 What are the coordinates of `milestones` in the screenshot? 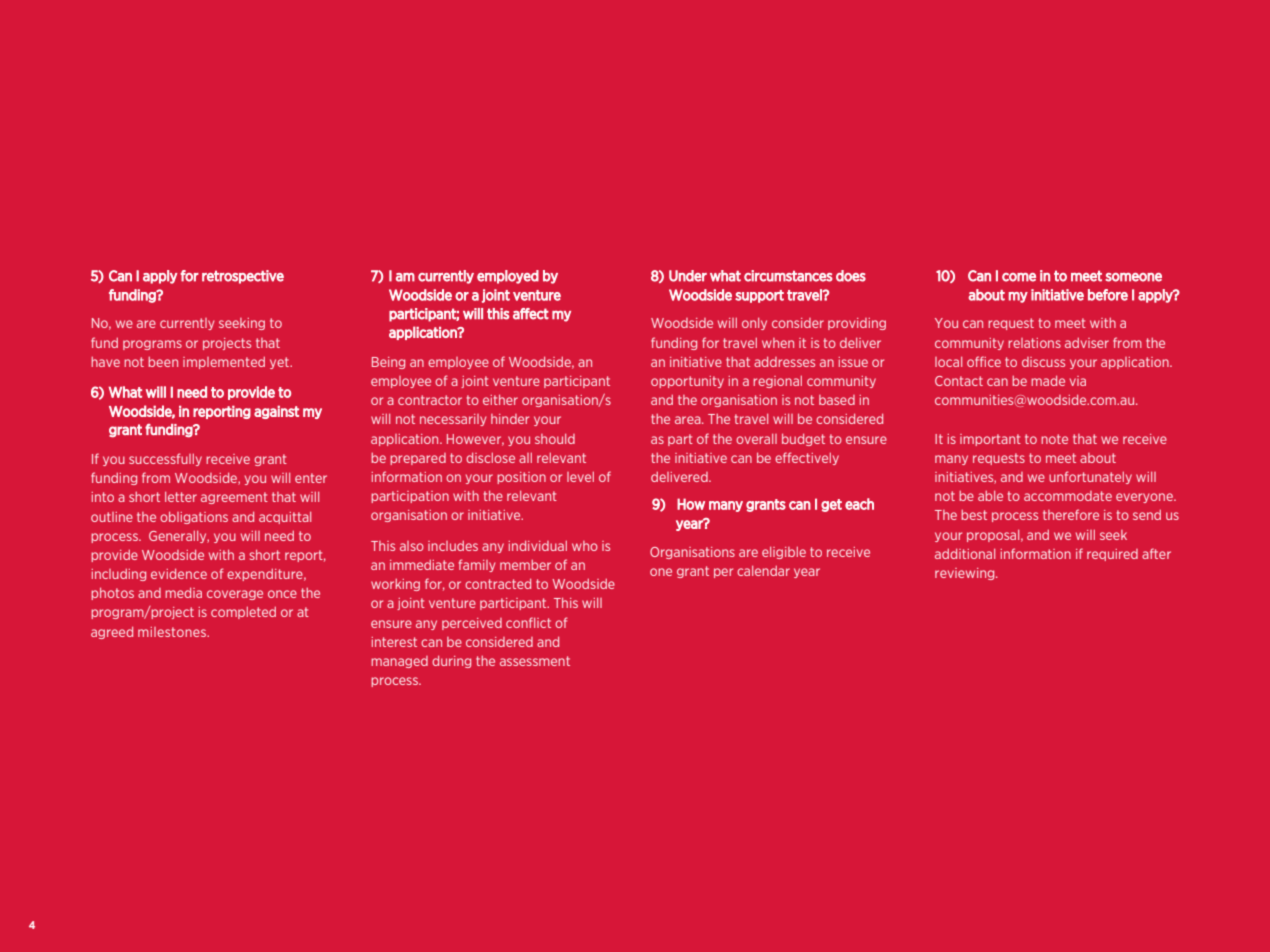 It's located at (173, 632).
